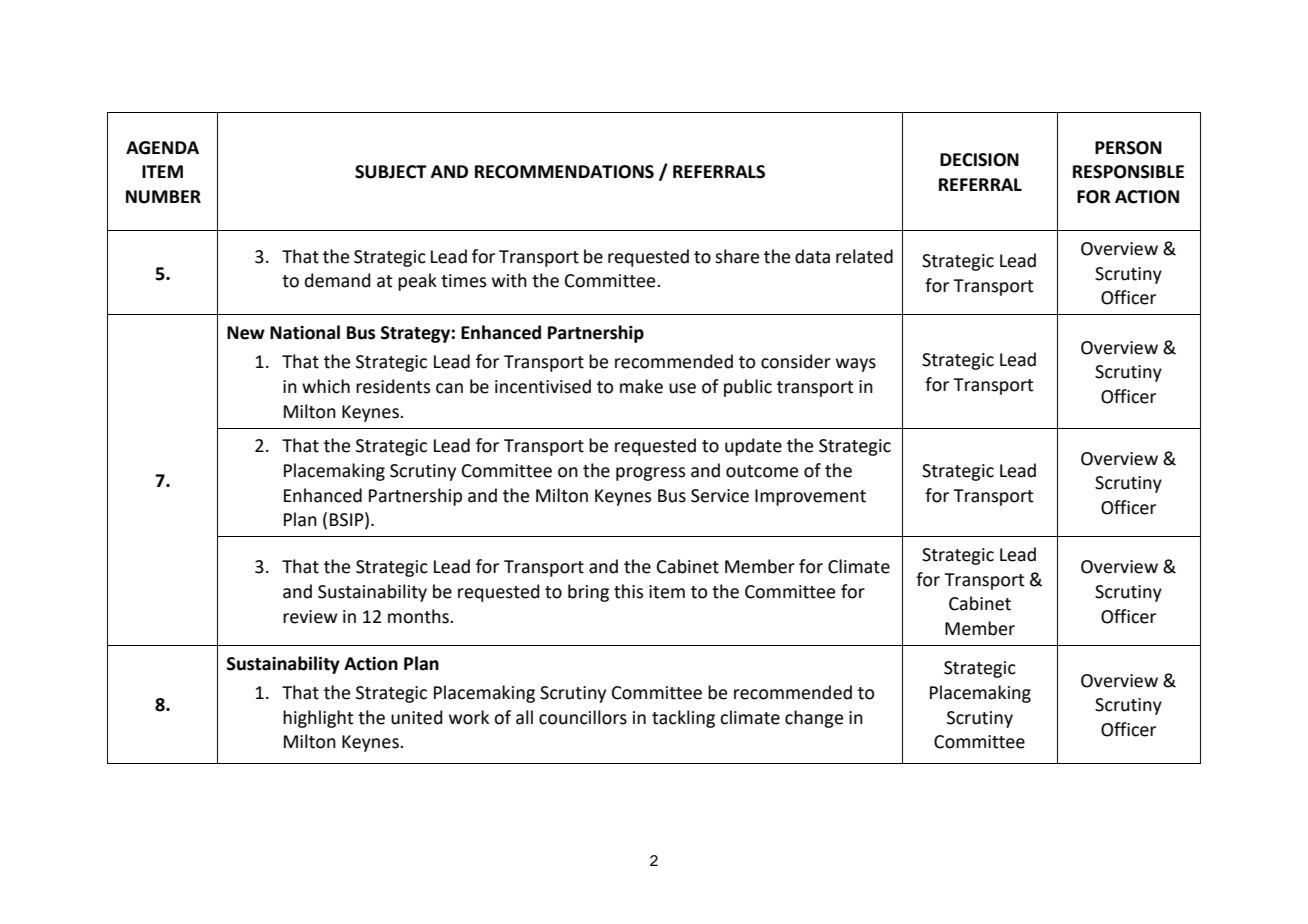  What do you see at coordinates (628, 591) in the image?
I see `this` at bounding box center [628, 591].
